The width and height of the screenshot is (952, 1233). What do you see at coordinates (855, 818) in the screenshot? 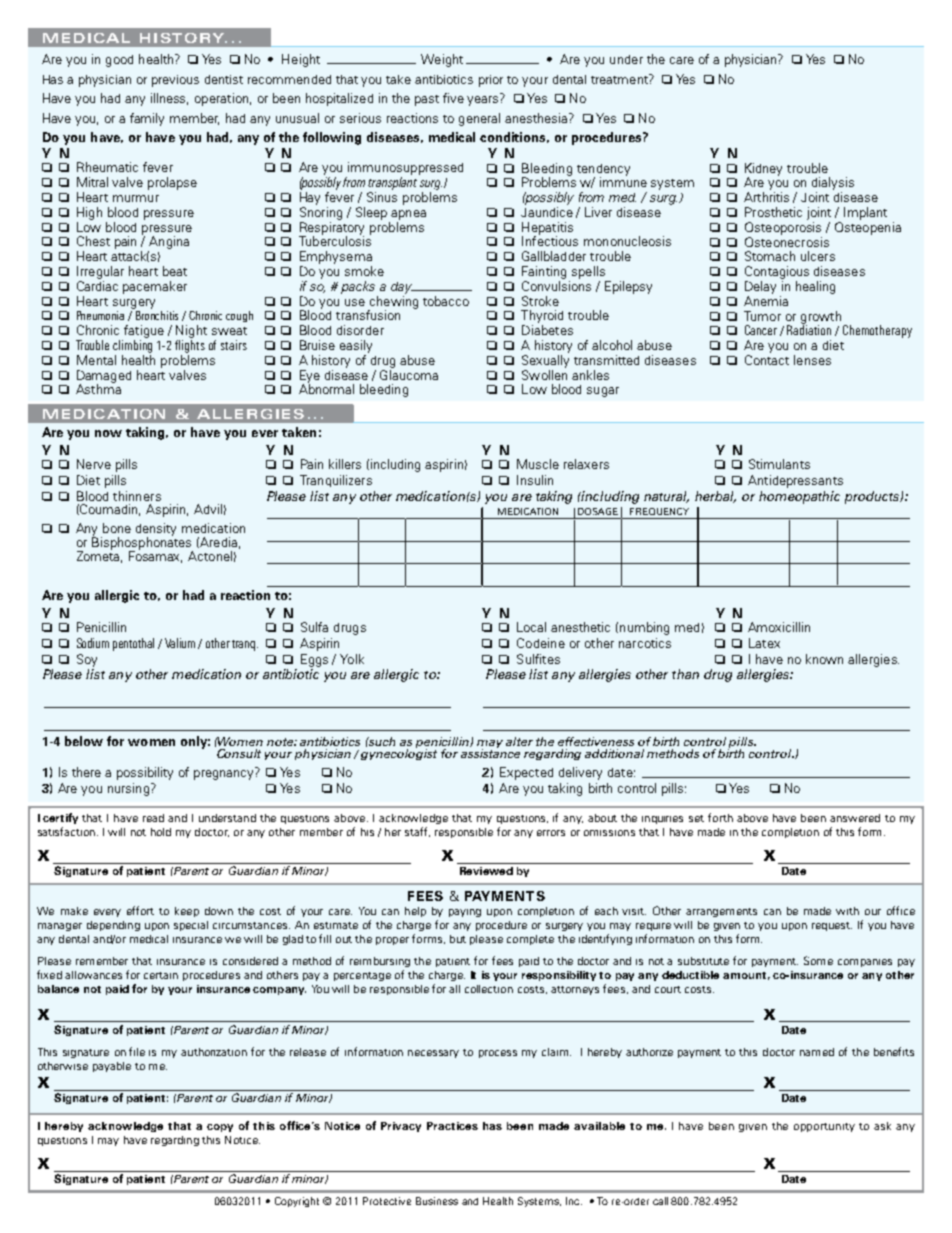
I see `answered` at bounding box center [855, 818].
